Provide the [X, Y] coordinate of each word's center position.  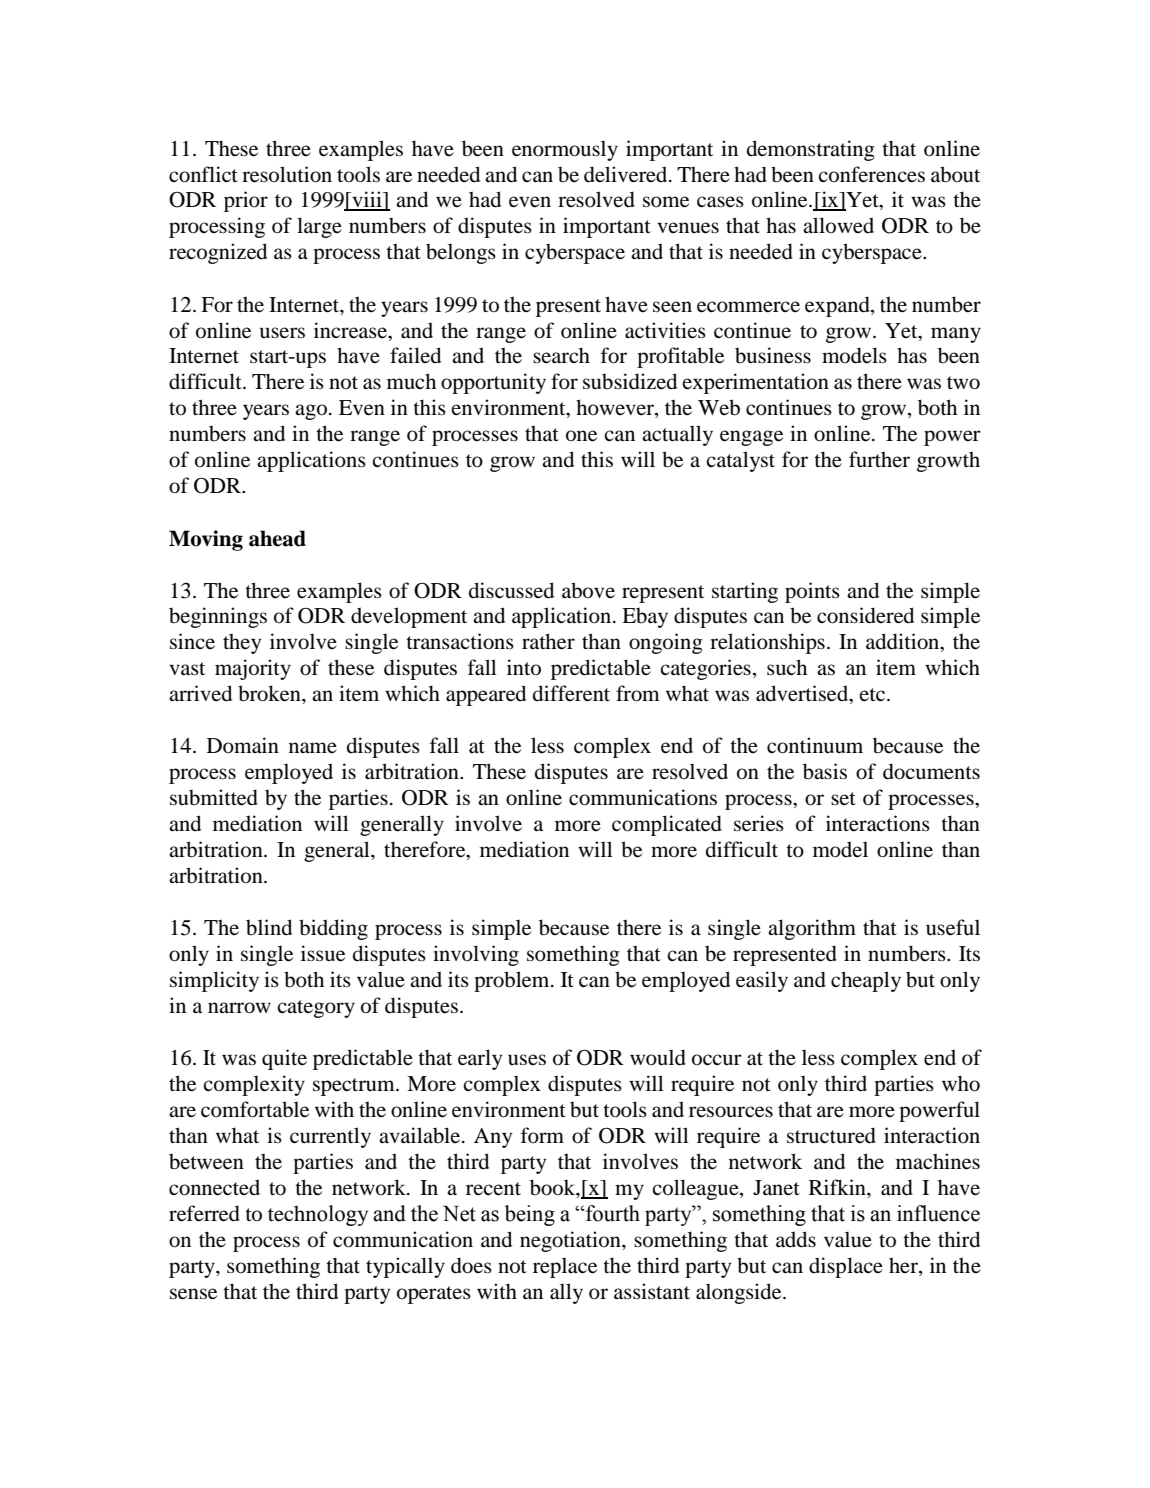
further [879, 459]
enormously [565, 150]
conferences [871, 174]
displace [846, 1267]
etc [874, 694]
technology [318, 1215]
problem [513, 981]
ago [311, 412]
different [571, 693]
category [316, 1009]
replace [565, 1267]
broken [270, 693]
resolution [287, 174]
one [581, 436]
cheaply [866, 981]
